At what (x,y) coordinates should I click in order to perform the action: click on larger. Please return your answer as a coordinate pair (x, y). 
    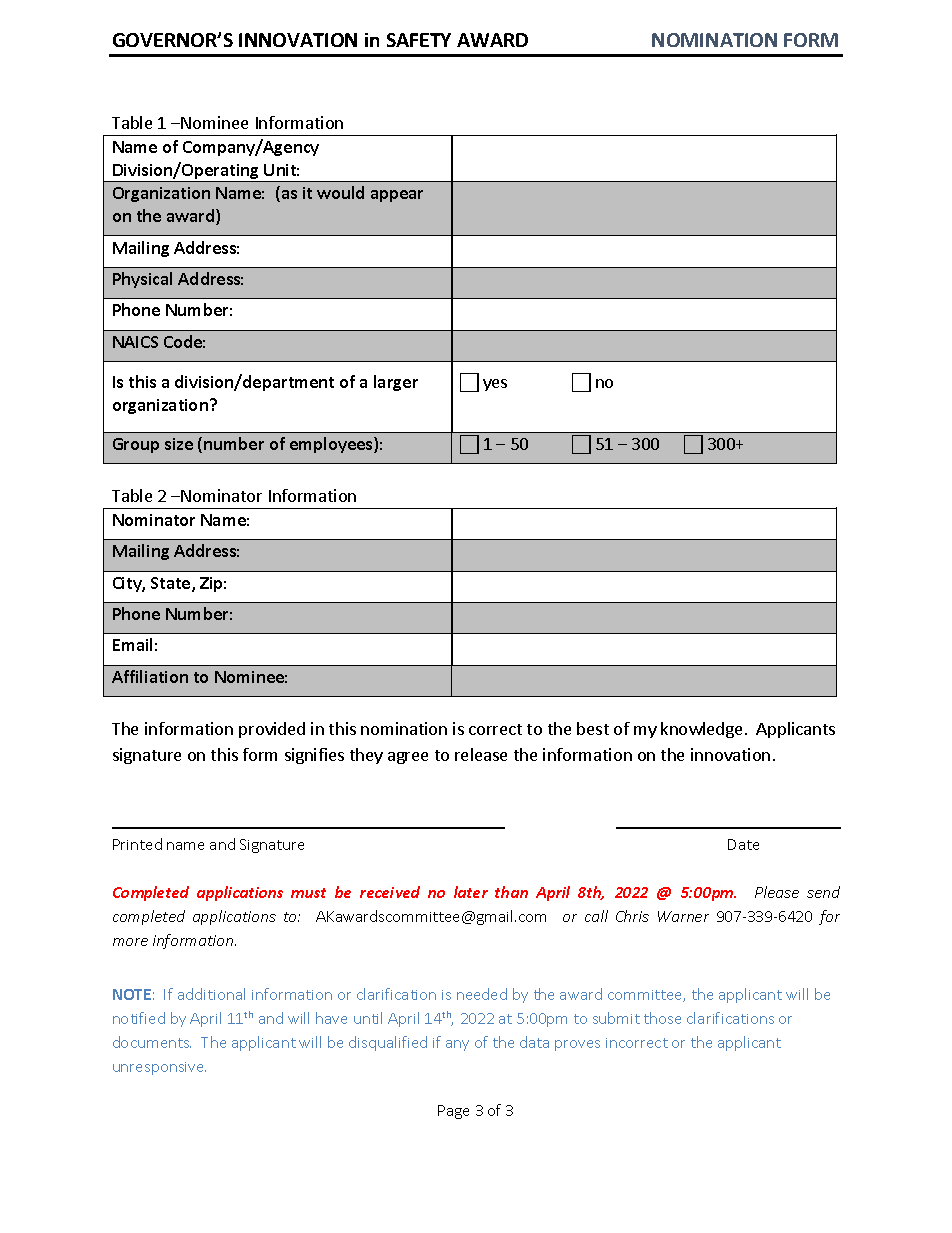
    Looking at the image, I should click on (396, 383).
